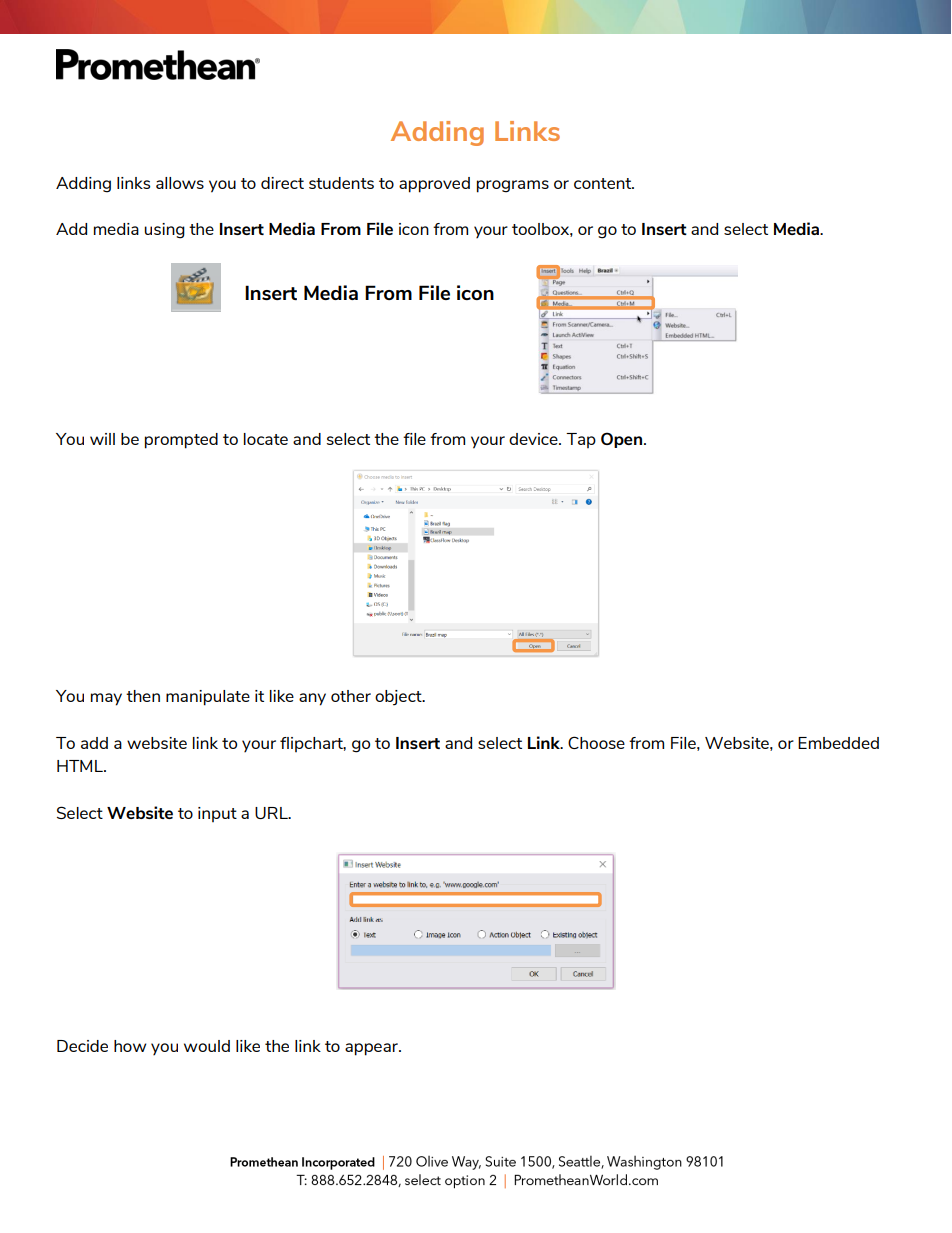 This screenshot has width=952, height=1233. I want to click on object, so click(399, 698).
